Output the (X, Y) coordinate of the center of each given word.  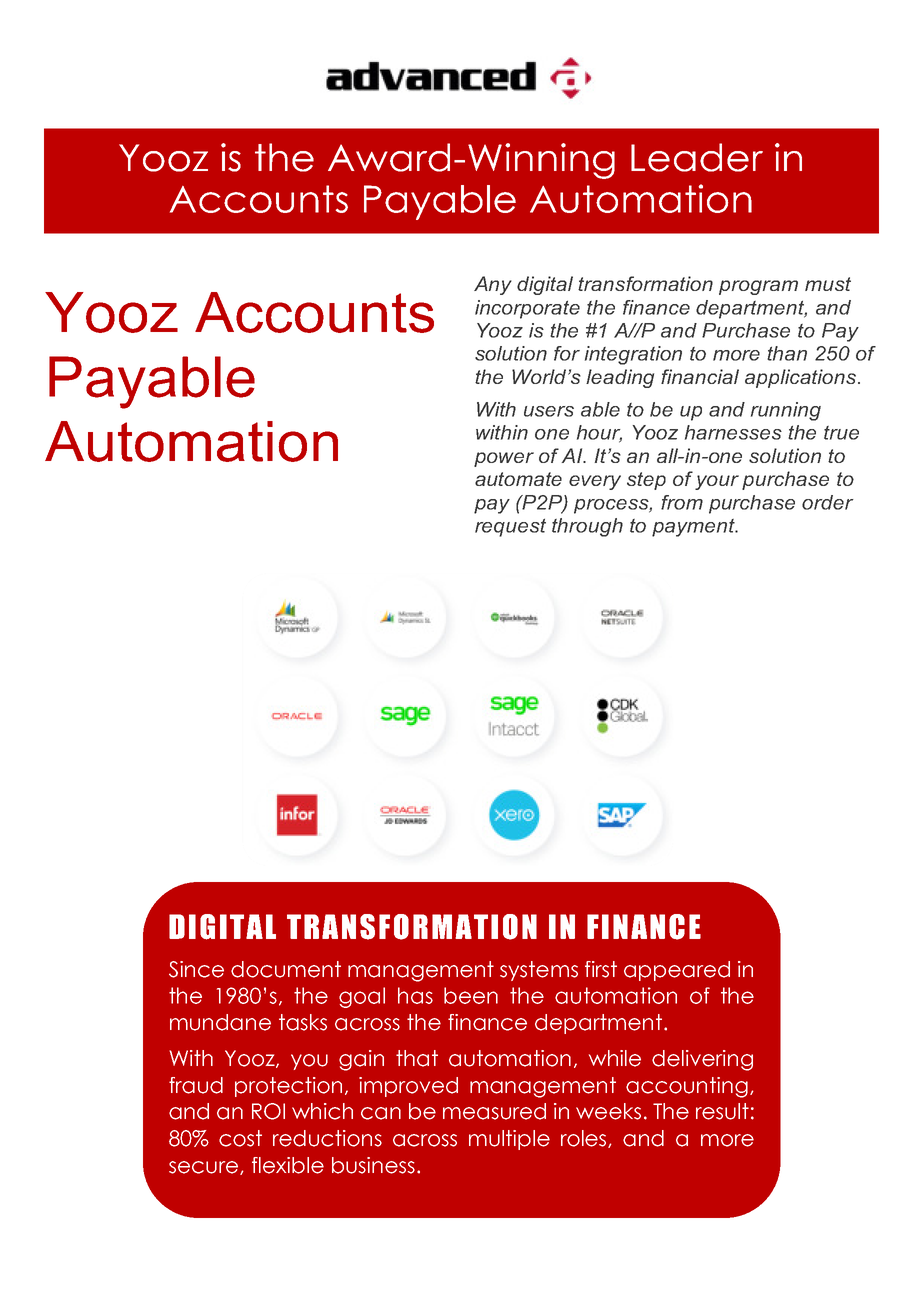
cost (240, 1138)
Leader (697, 157)
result (722, 1111)
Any (493, 285)
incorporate (527, 309)
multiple (509, 1140)
